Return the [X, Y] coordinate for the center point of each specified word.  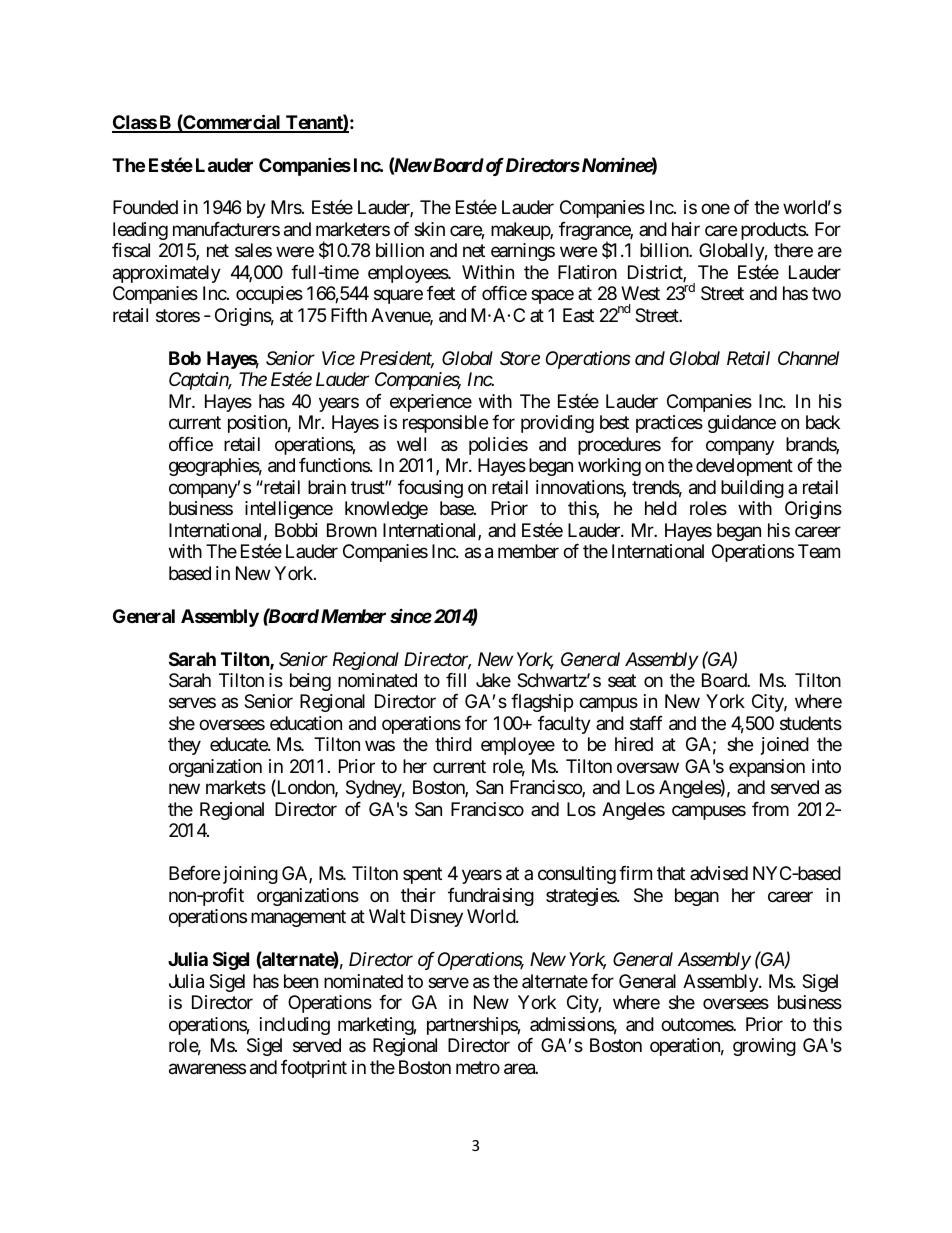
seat [622, 680]
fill [456, 680]
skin [429, 229]
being [310, 682]
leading [140, 231]
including [295, 1026]
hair [686, 229]
